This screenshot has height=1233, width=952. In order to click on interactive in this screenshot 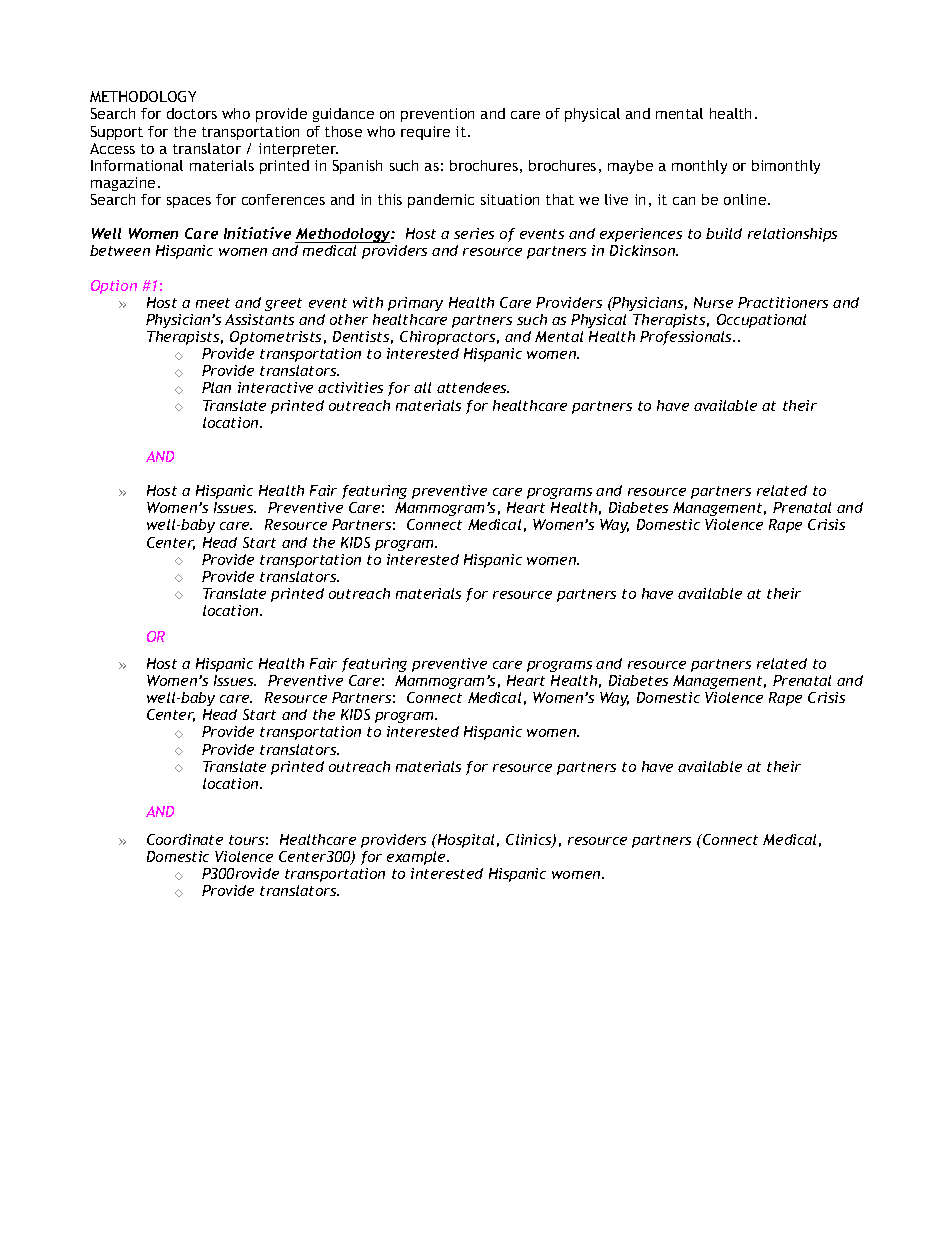, I will do `click(275, 387)`.
